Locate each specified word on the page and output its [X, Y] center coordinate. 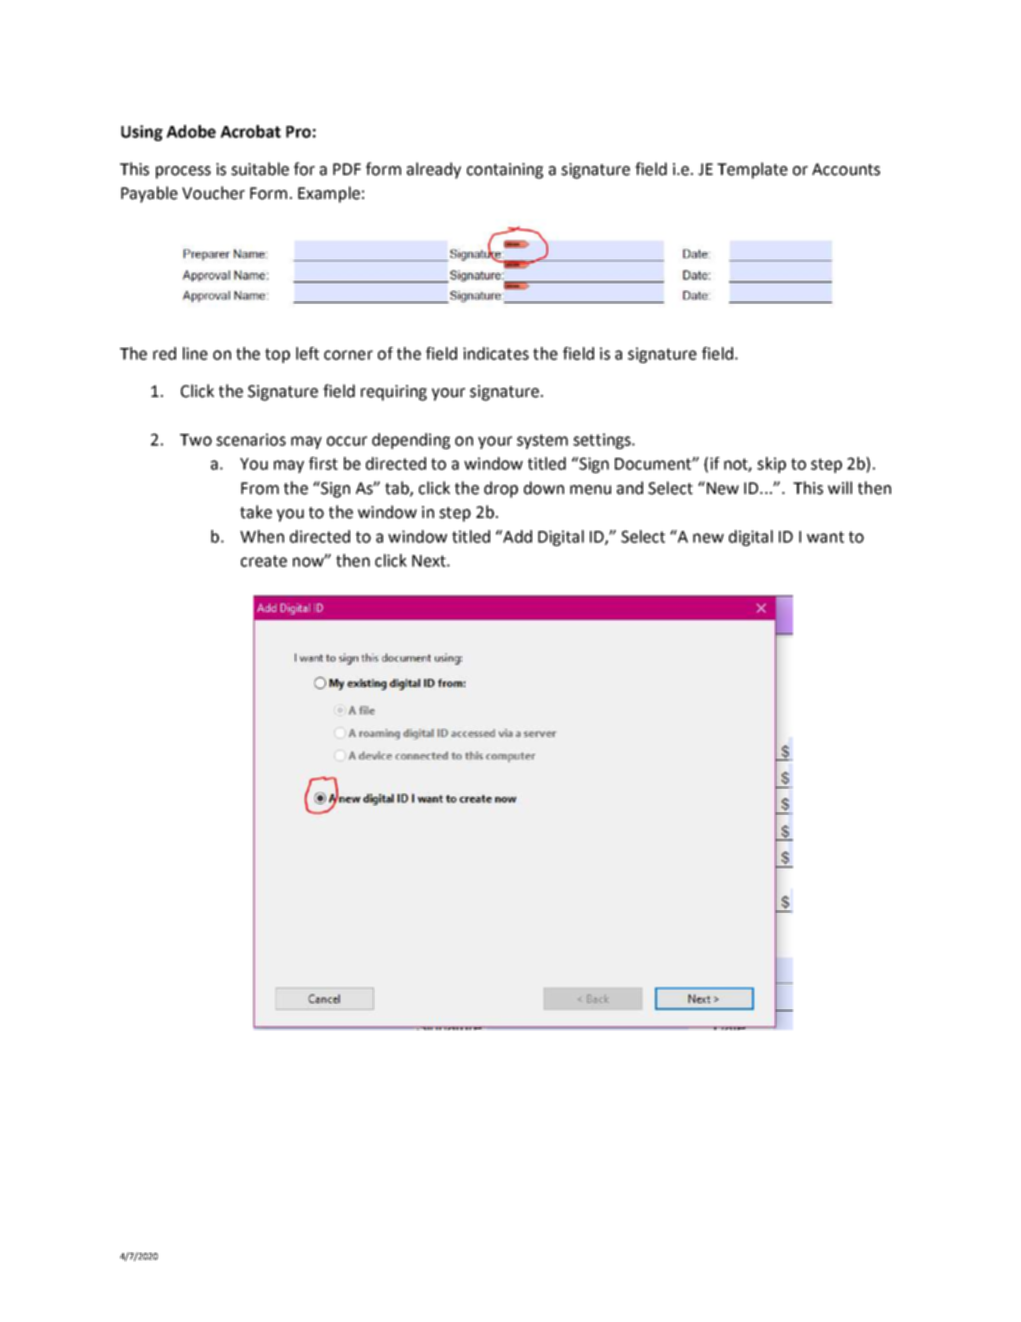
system [542, 441]
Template [752, 170]
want [825, 537]
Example [329, 194]
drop [501, 489]
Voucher [213, 193]
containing [505, 171]
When [262, 536]
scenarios [251, 439]
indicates [496, 353]
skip [771, 465]
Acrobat [250, 131]
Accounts [846, 169]
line [195, 353]
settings [603, 441]
